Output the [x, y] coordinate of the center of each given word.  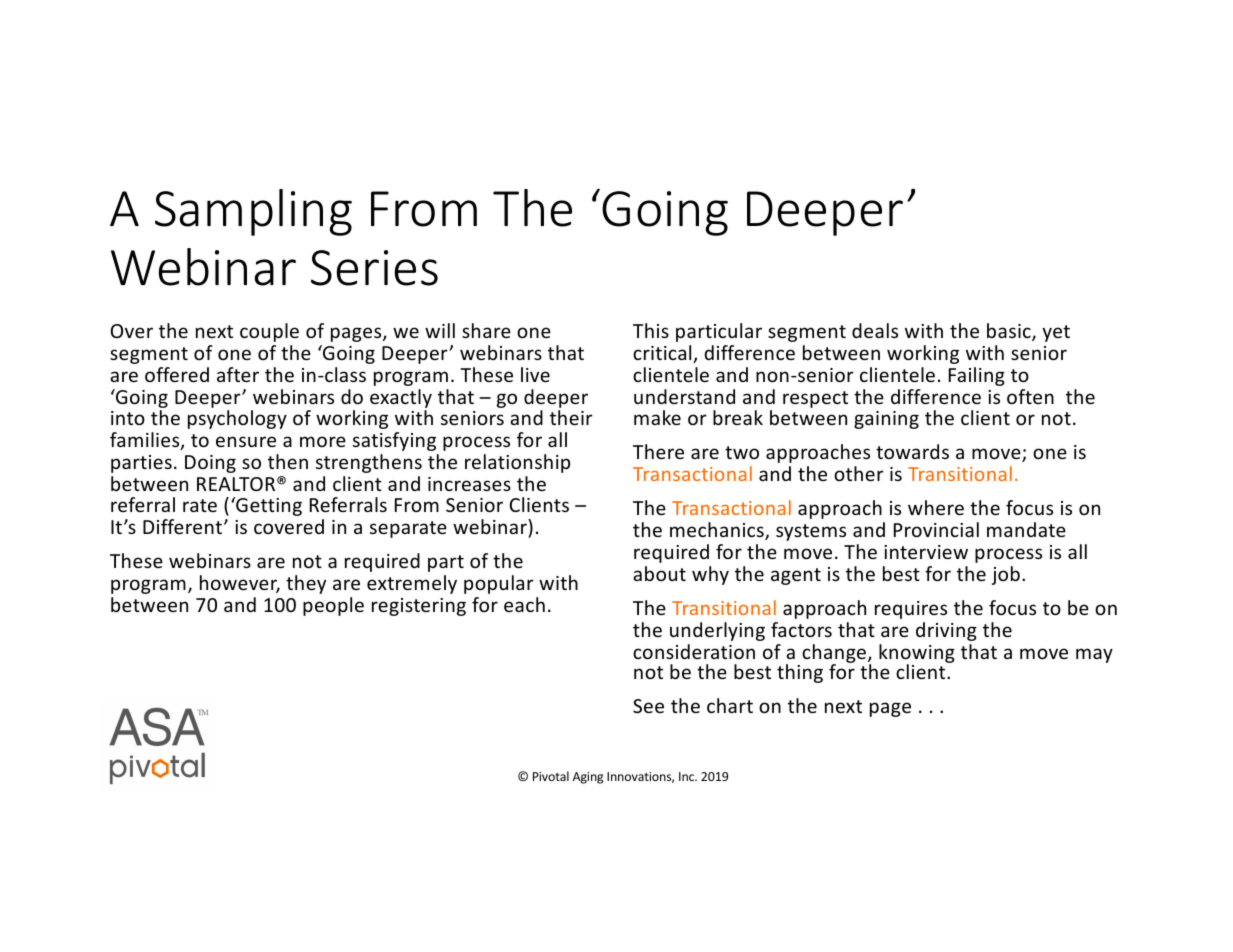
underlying [717, 631]
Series [374, 268]
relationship [517, 463]
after [238, 374]
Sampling [253, 212]
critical [663, 354]
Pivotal [551, 776]
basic [1010, 332]
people [333, 606]
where [936, 507]
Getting [268, 506]
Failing [977, 376]
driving [946, 631]
